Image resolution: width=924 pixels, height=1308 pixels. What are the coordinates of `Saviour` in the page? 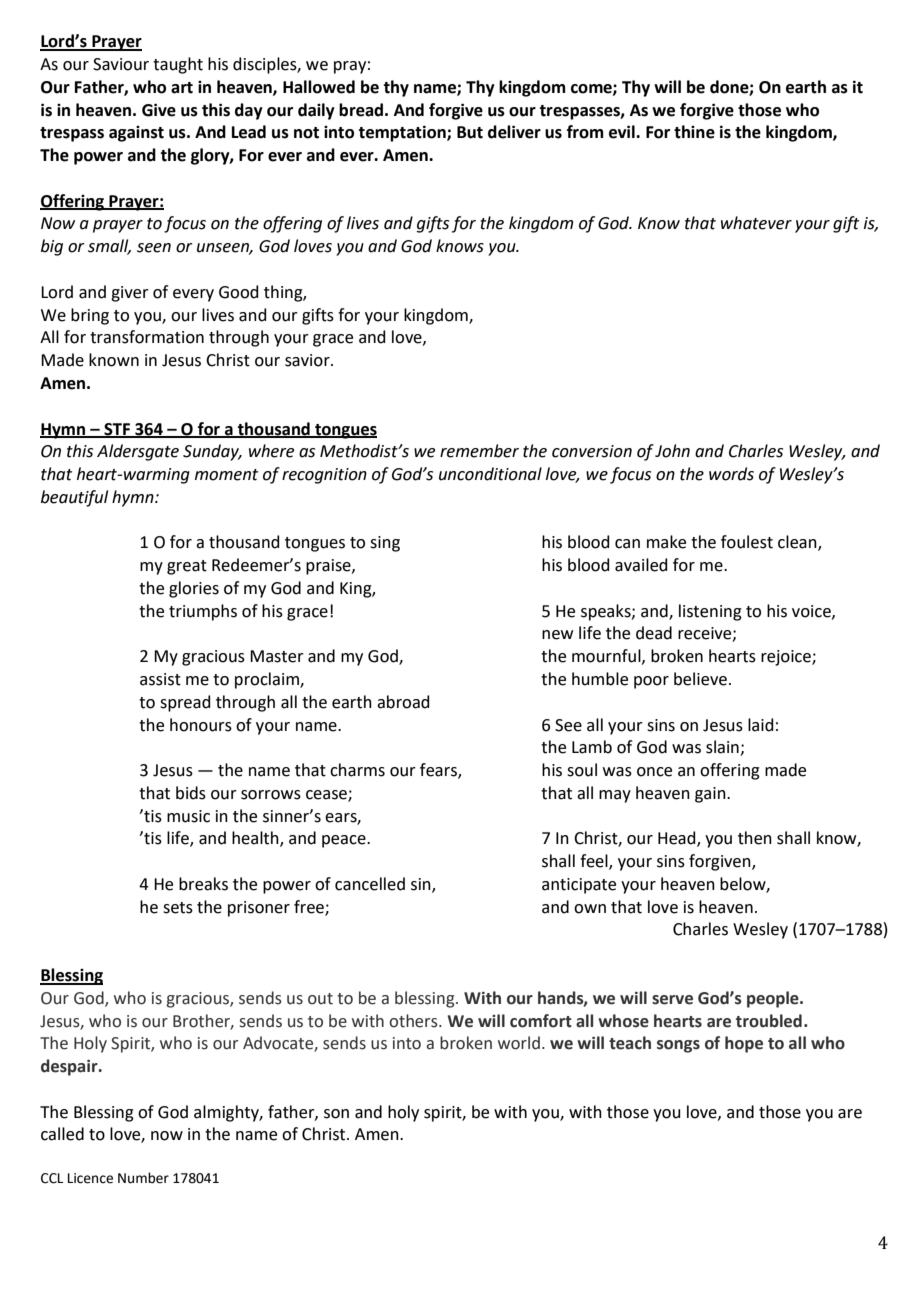 It's located at (121, 64).
